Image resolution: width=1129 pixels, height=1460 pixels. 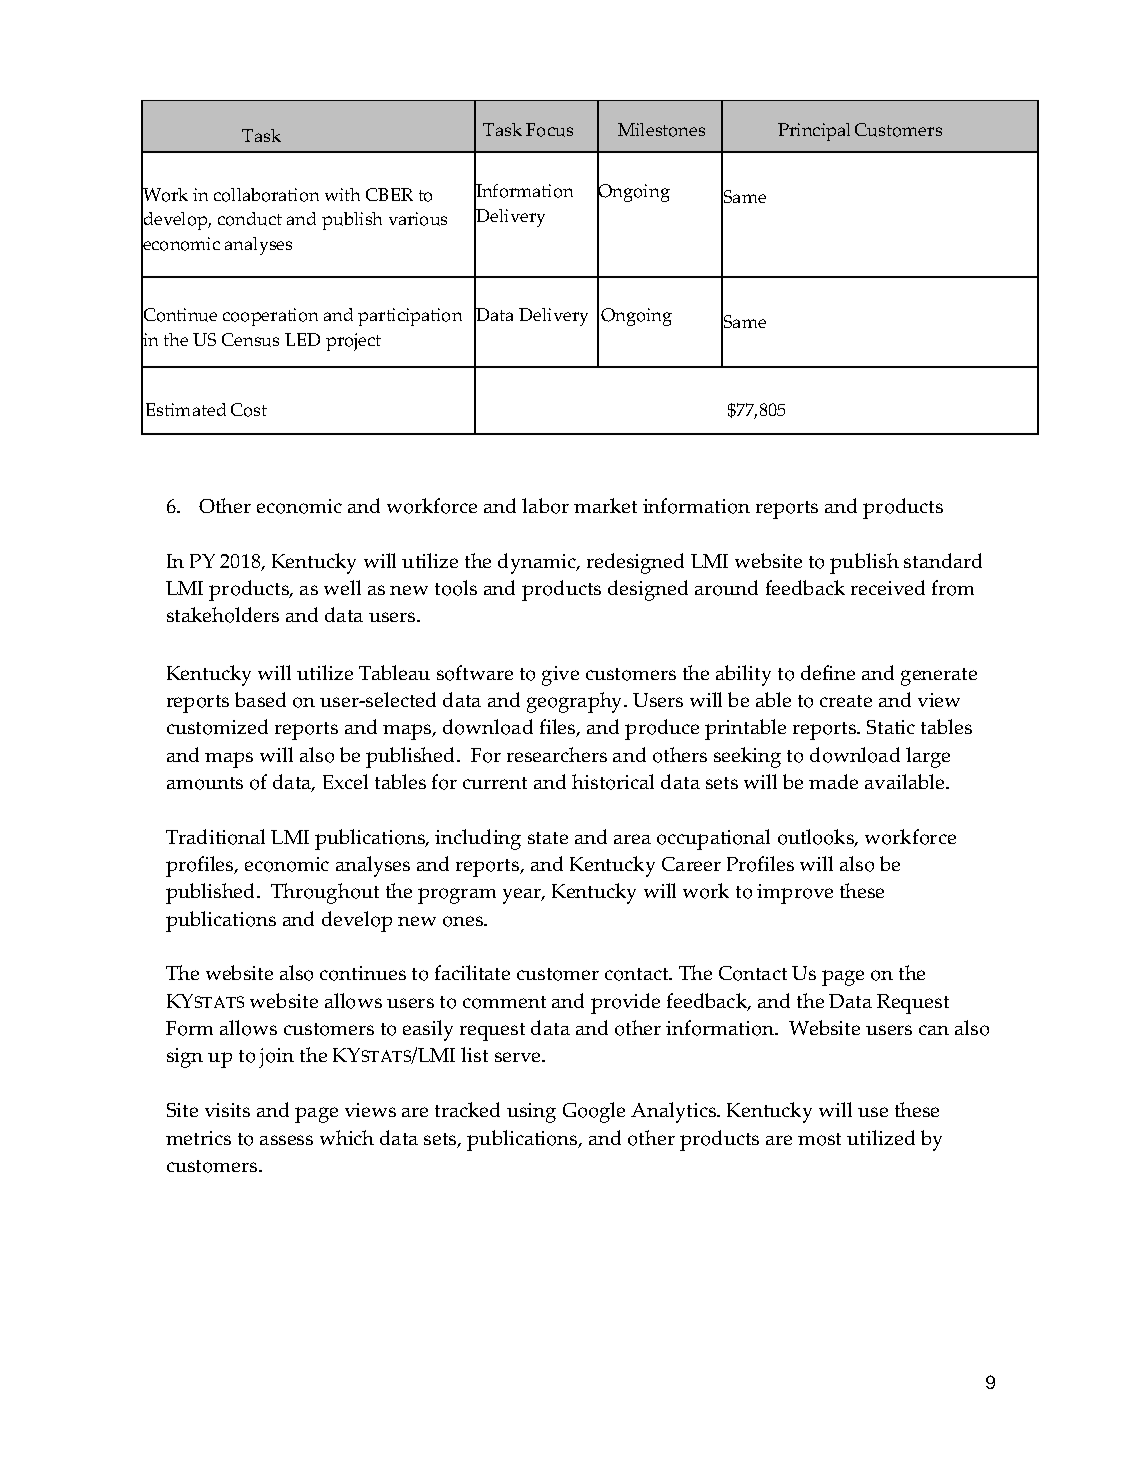 I want to click on Principal, so click(x=814, y=132).
